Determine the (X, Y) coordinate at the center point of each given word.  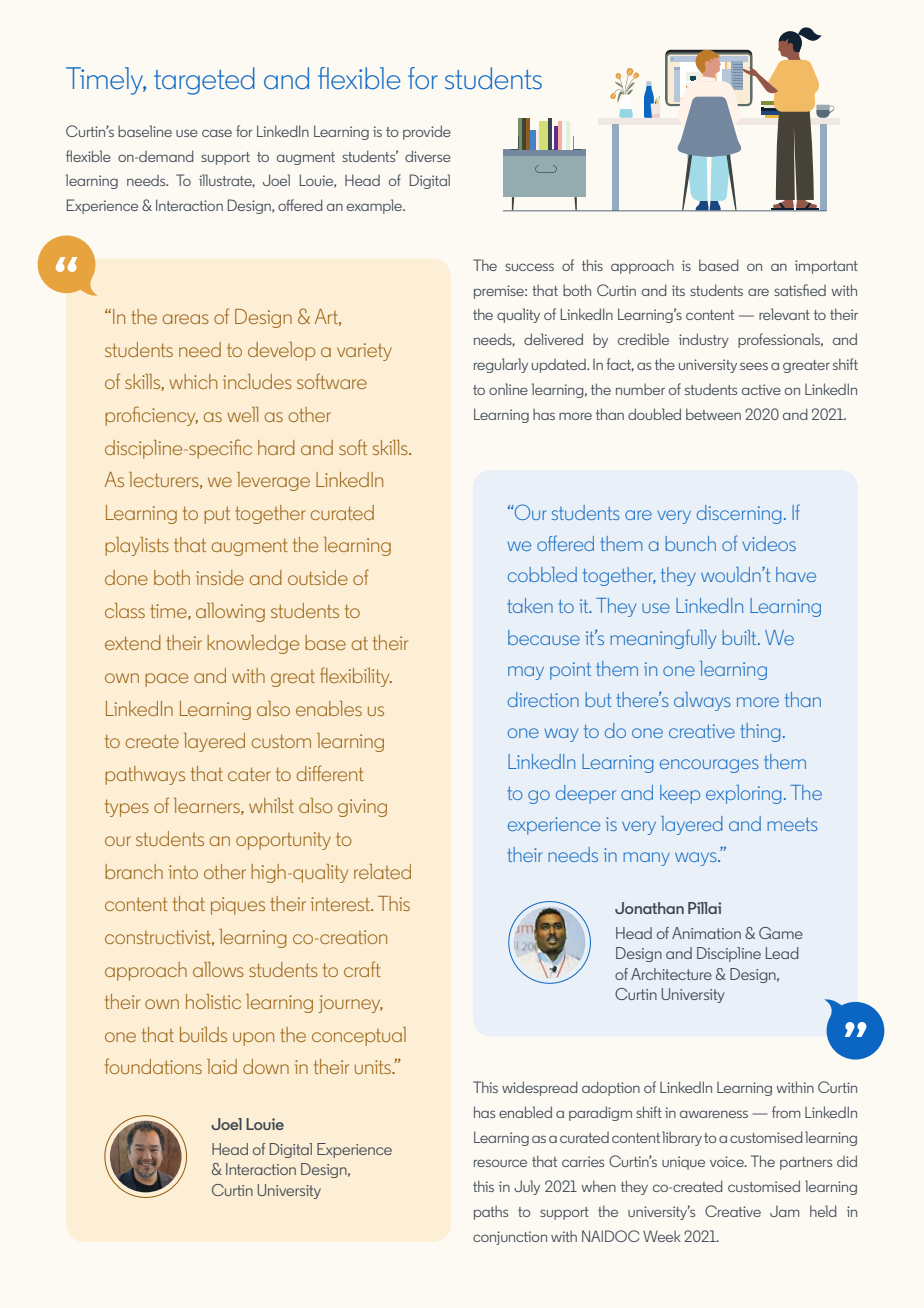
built (740, 637)
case (217, 133)
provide (427, 132)
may (526, 673)
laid (222, 1066)
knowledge (253, 644)
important (826, 267)
